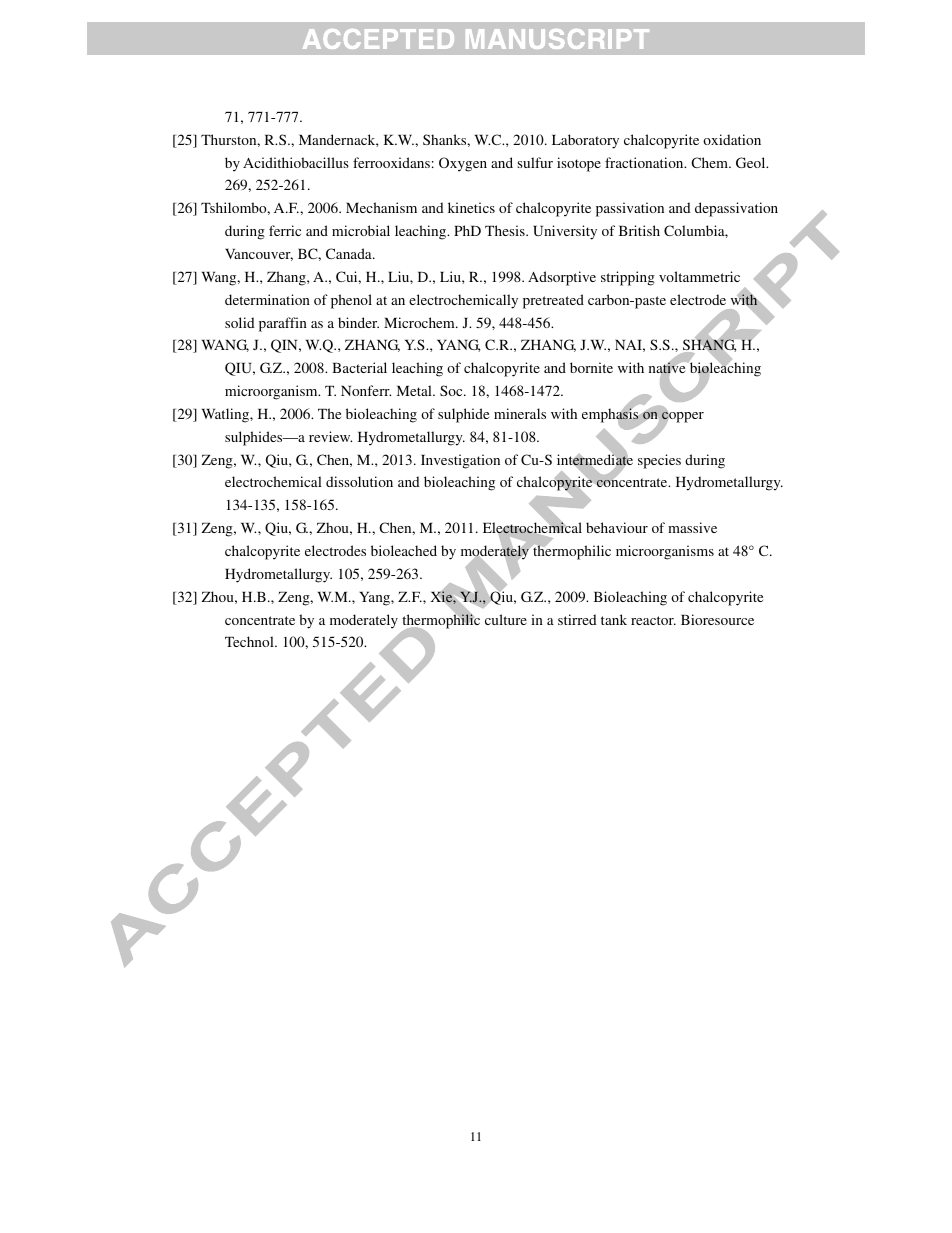 The height and width of the document is (1233, 952). What do you see at coordinates (283, 324) in the document?
I see `paraffin` at bounding box center [283, 324].
